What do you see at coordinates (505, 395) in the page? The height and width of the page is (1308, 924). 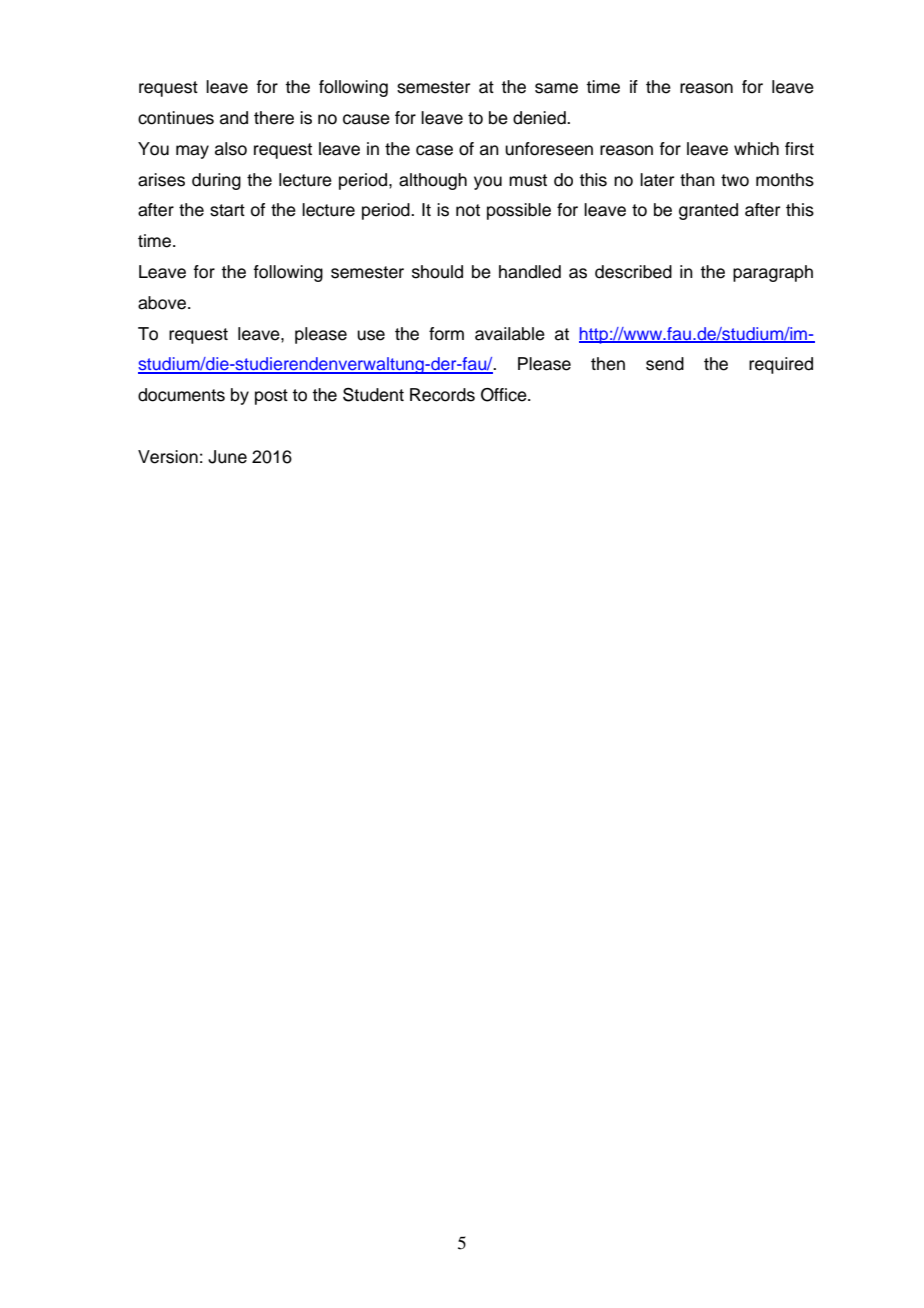 I see `Office` at bounding box center [505, 395].
